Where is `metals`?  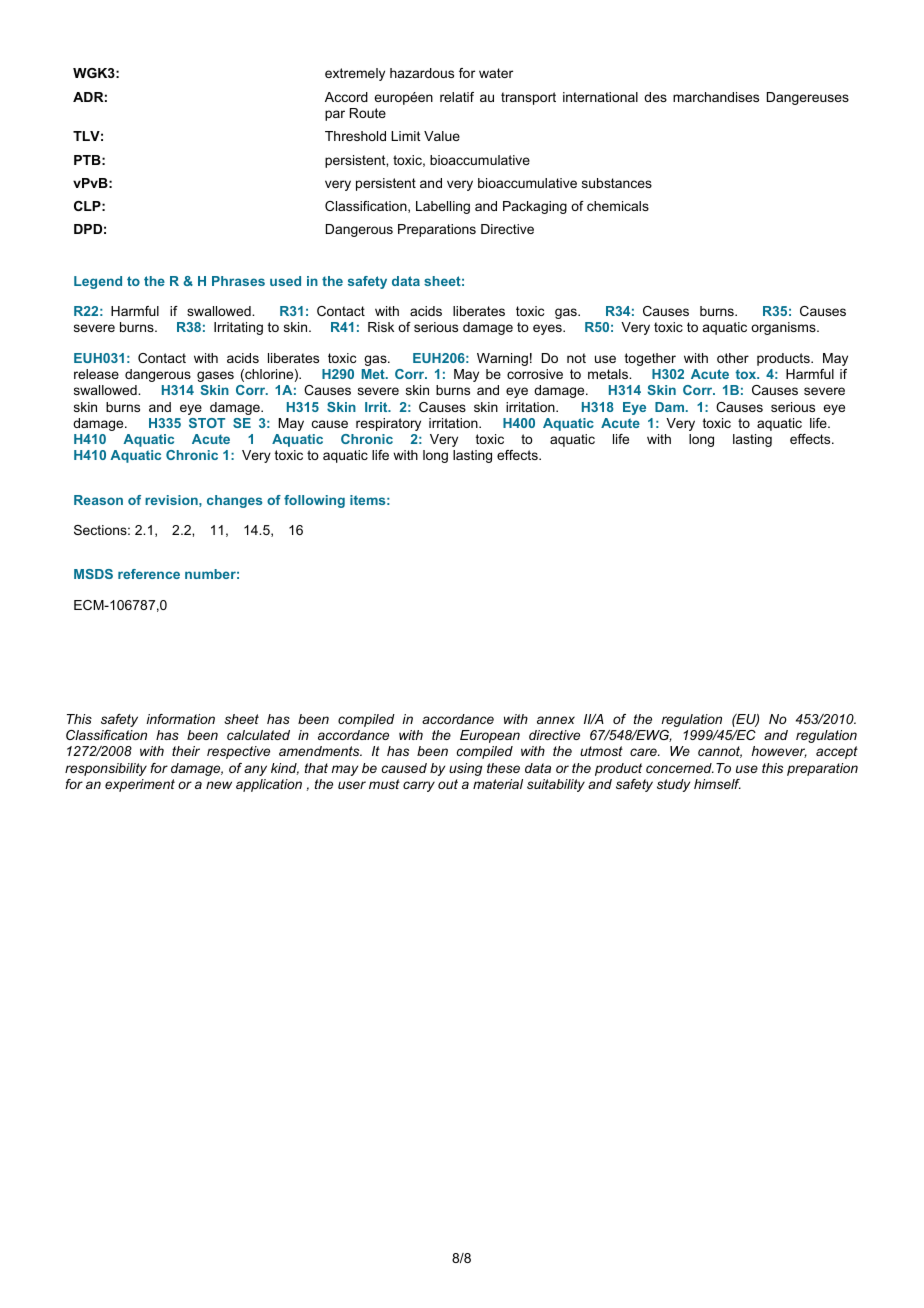
metals is located at coordinates (609, 374).
